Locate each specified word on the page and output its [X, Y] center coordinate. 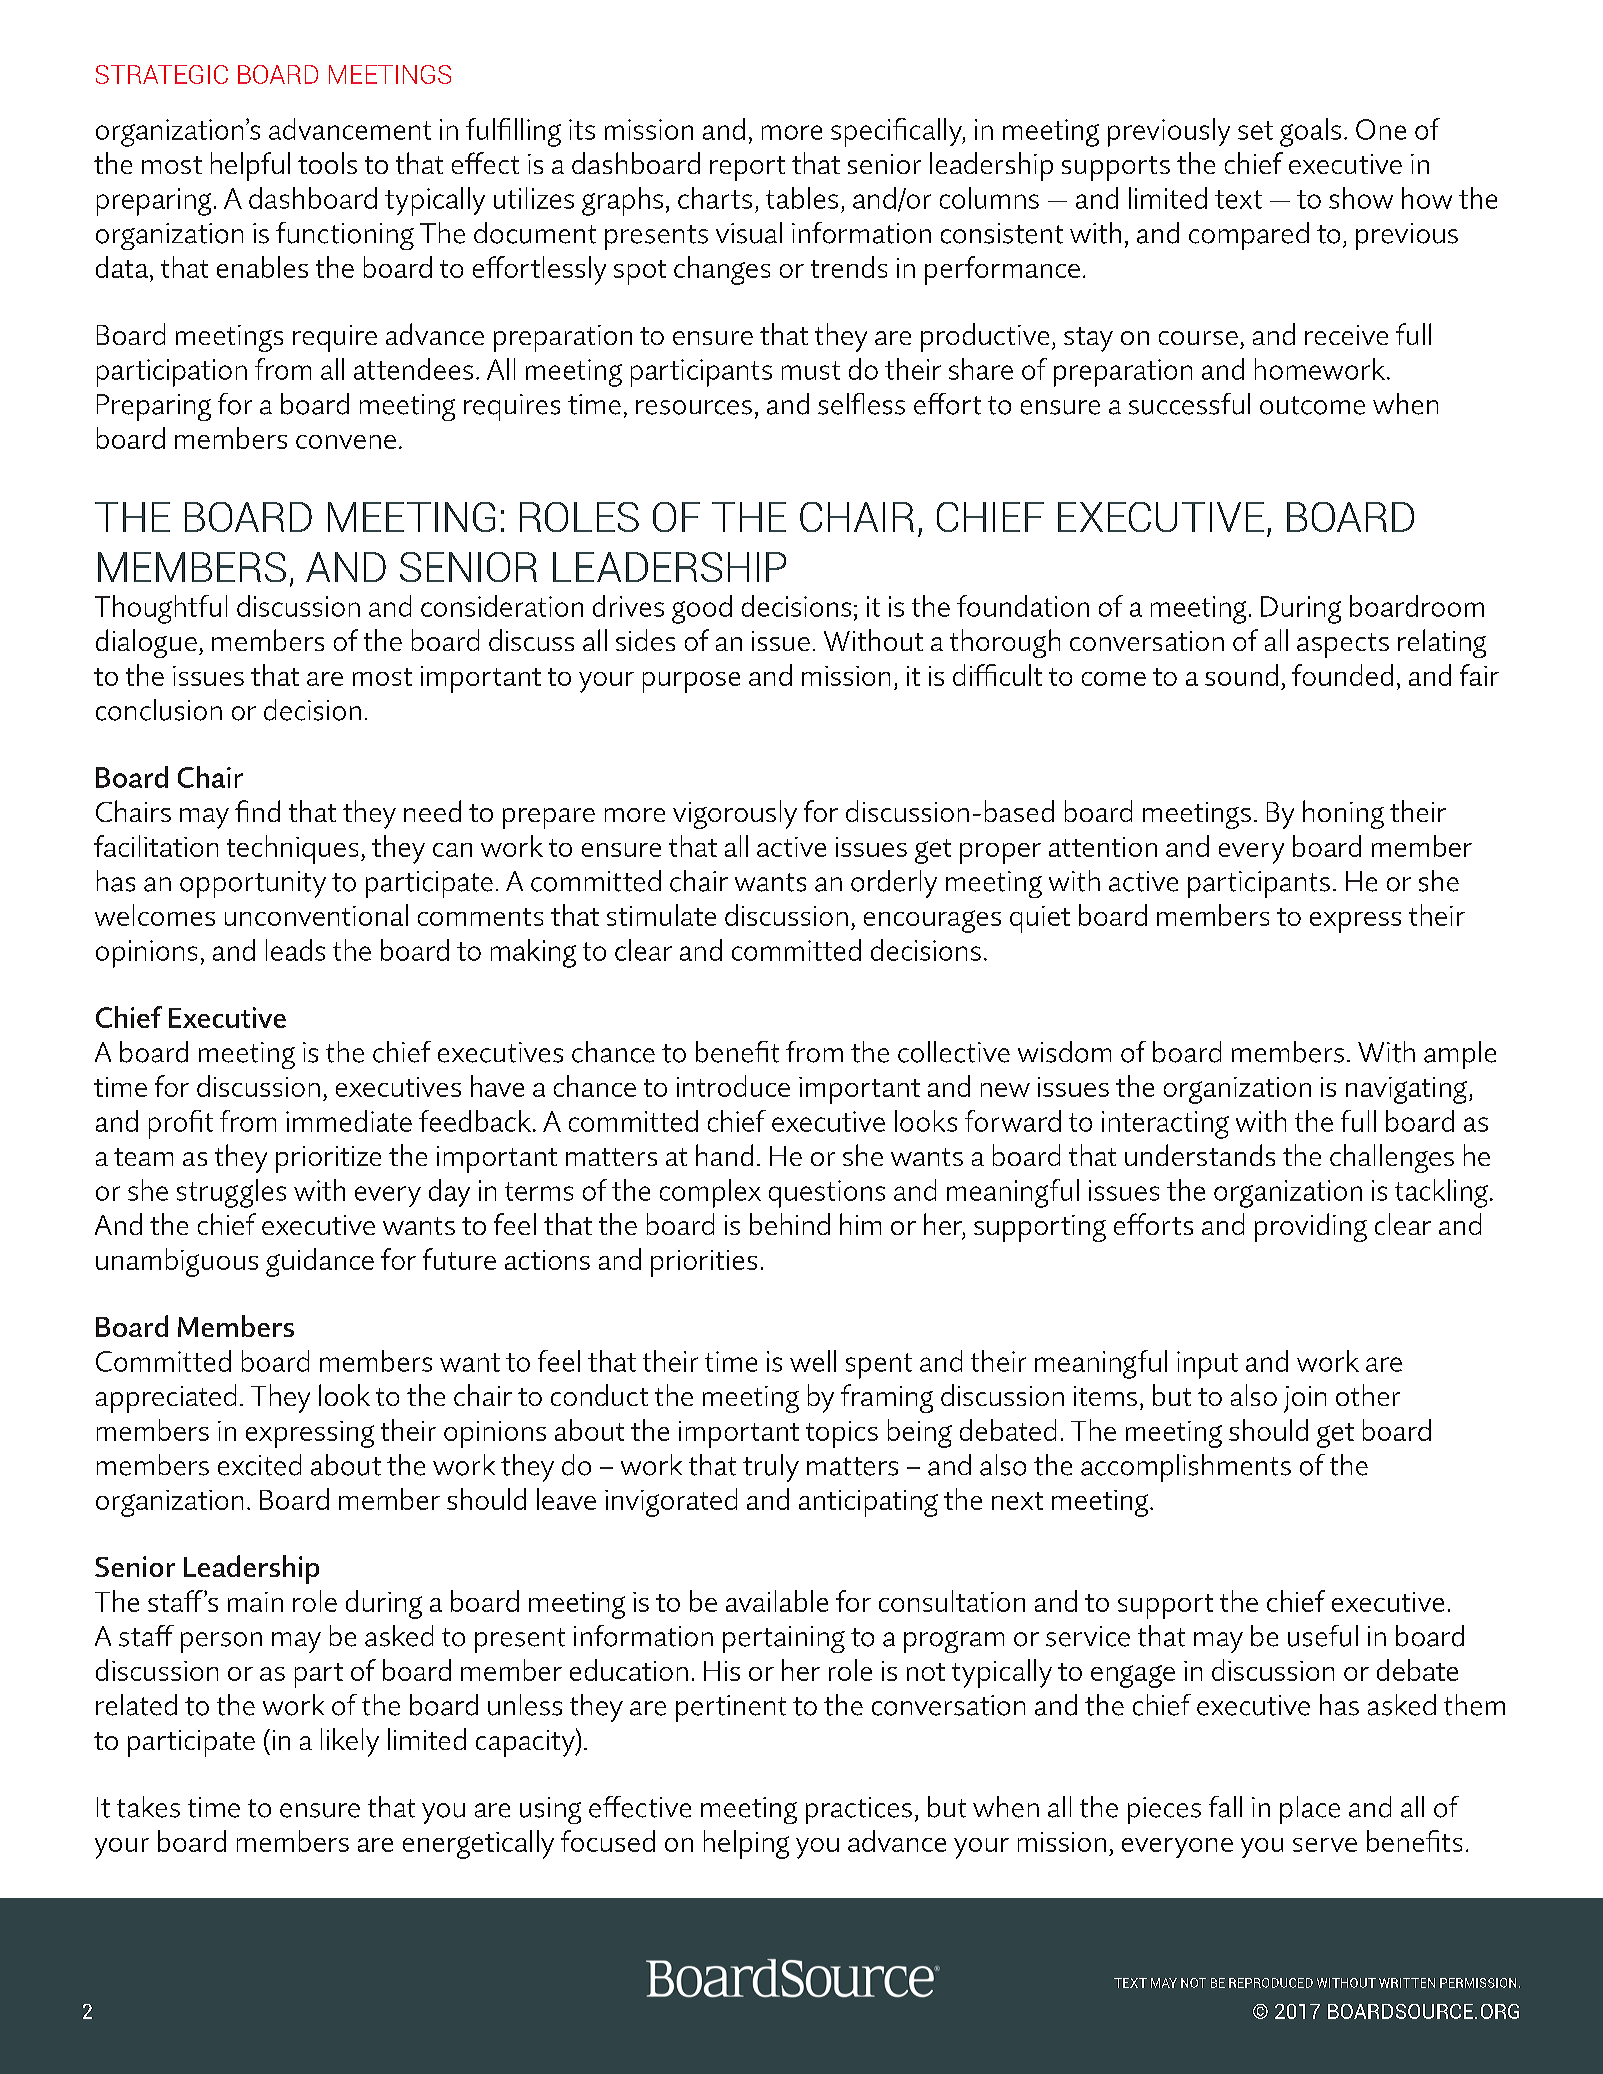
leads [295, 950]
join [1305, 1399]
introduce [733, 1086]
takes [148, 1807]
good [702, 609]
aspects [1343, 645]
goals [1310, 132]
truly [771, 1468]
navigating [1406, 1090]
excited [259, 1465]
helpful [250, 166]
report [747, 168]
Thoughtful [161, 609]
